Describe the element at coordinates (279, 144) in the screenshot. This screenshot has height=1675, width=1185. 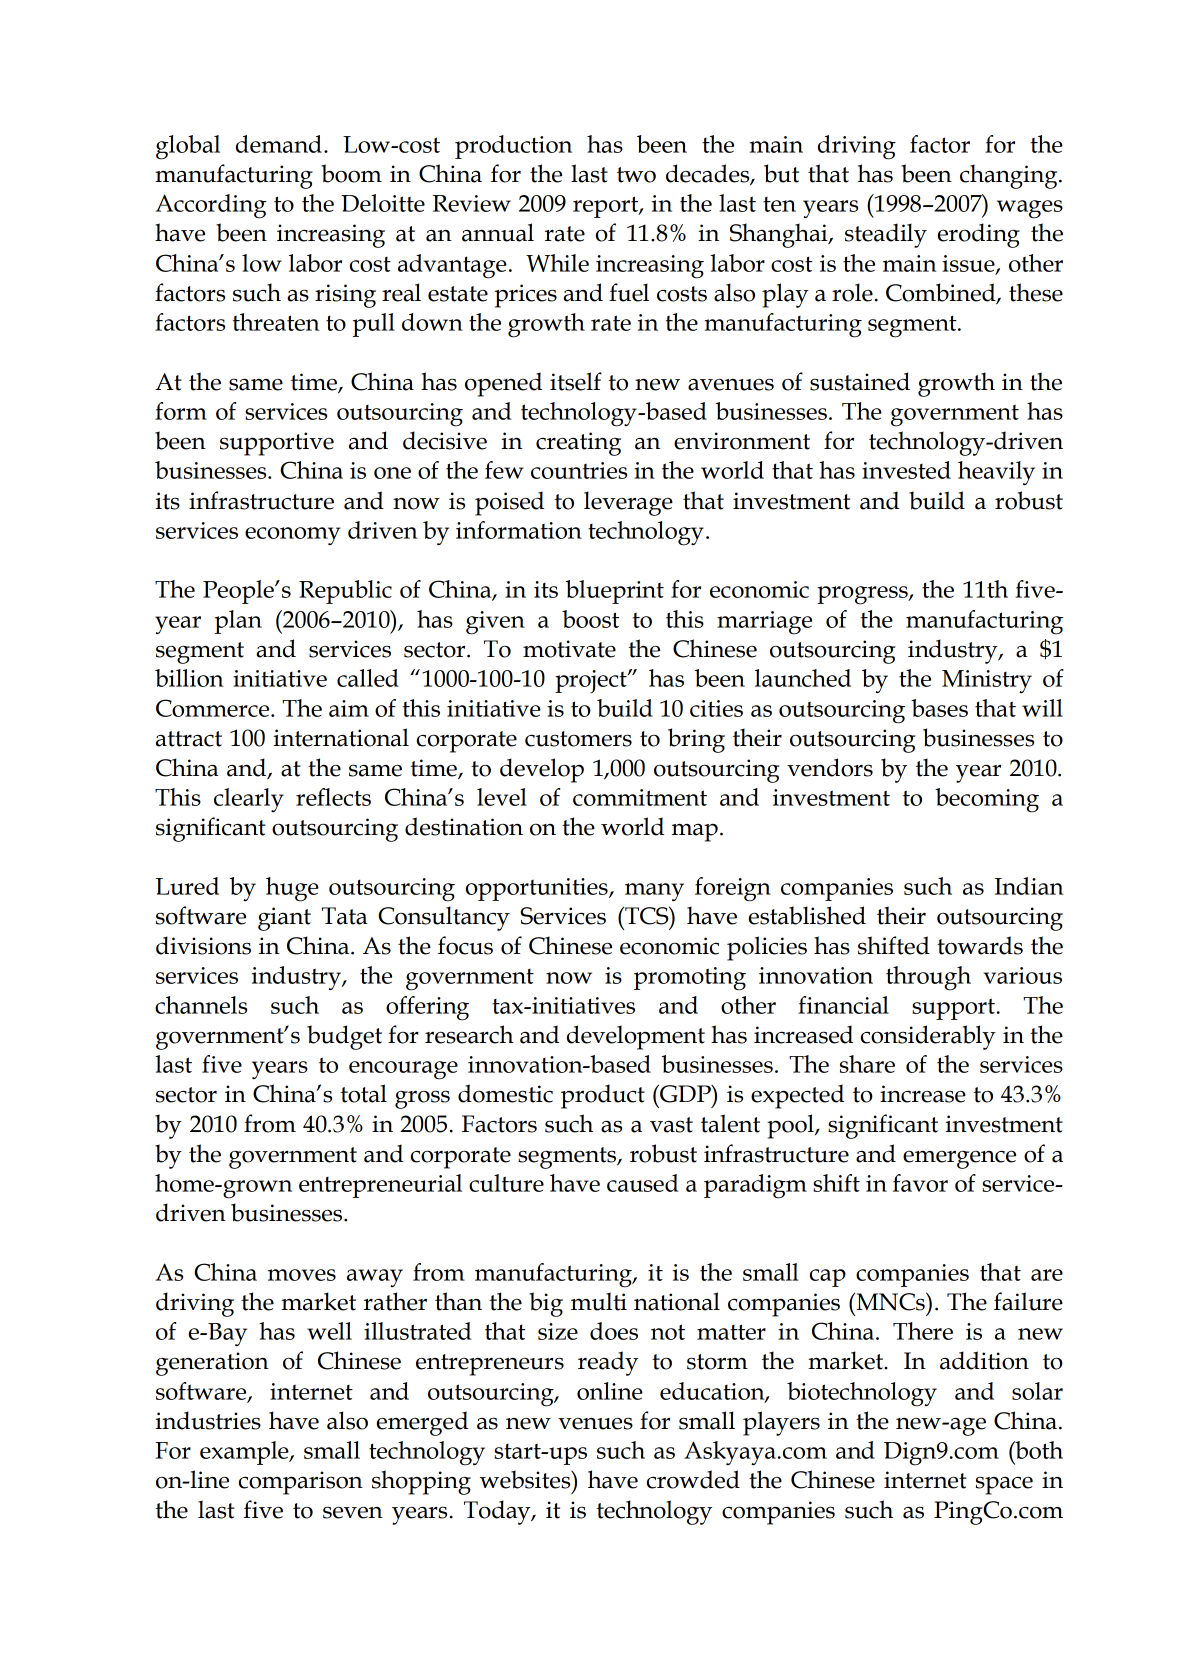
I see `demand` at that location.
